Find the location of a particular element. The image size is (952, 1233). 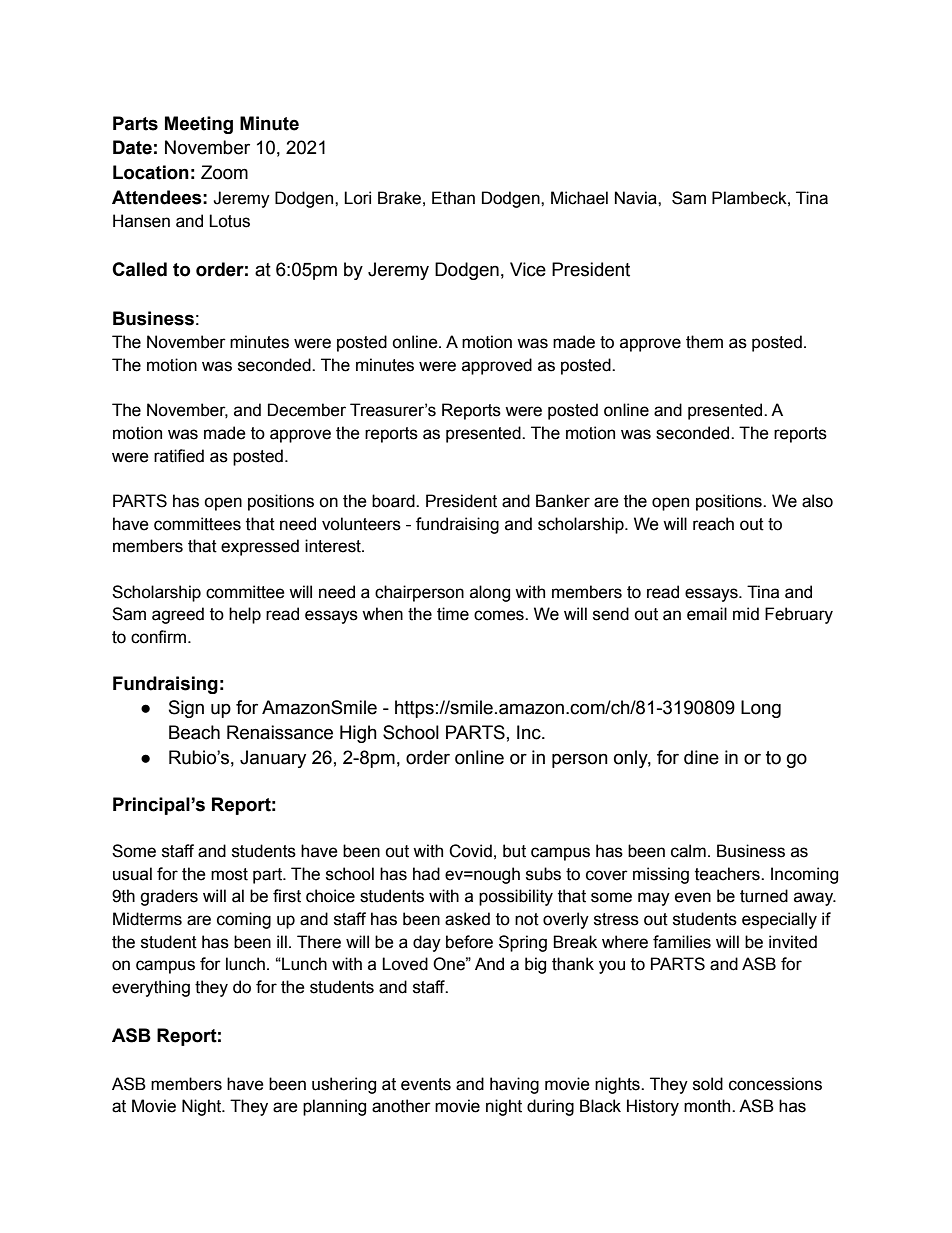

Covid is located at coordinates (470, 851).
